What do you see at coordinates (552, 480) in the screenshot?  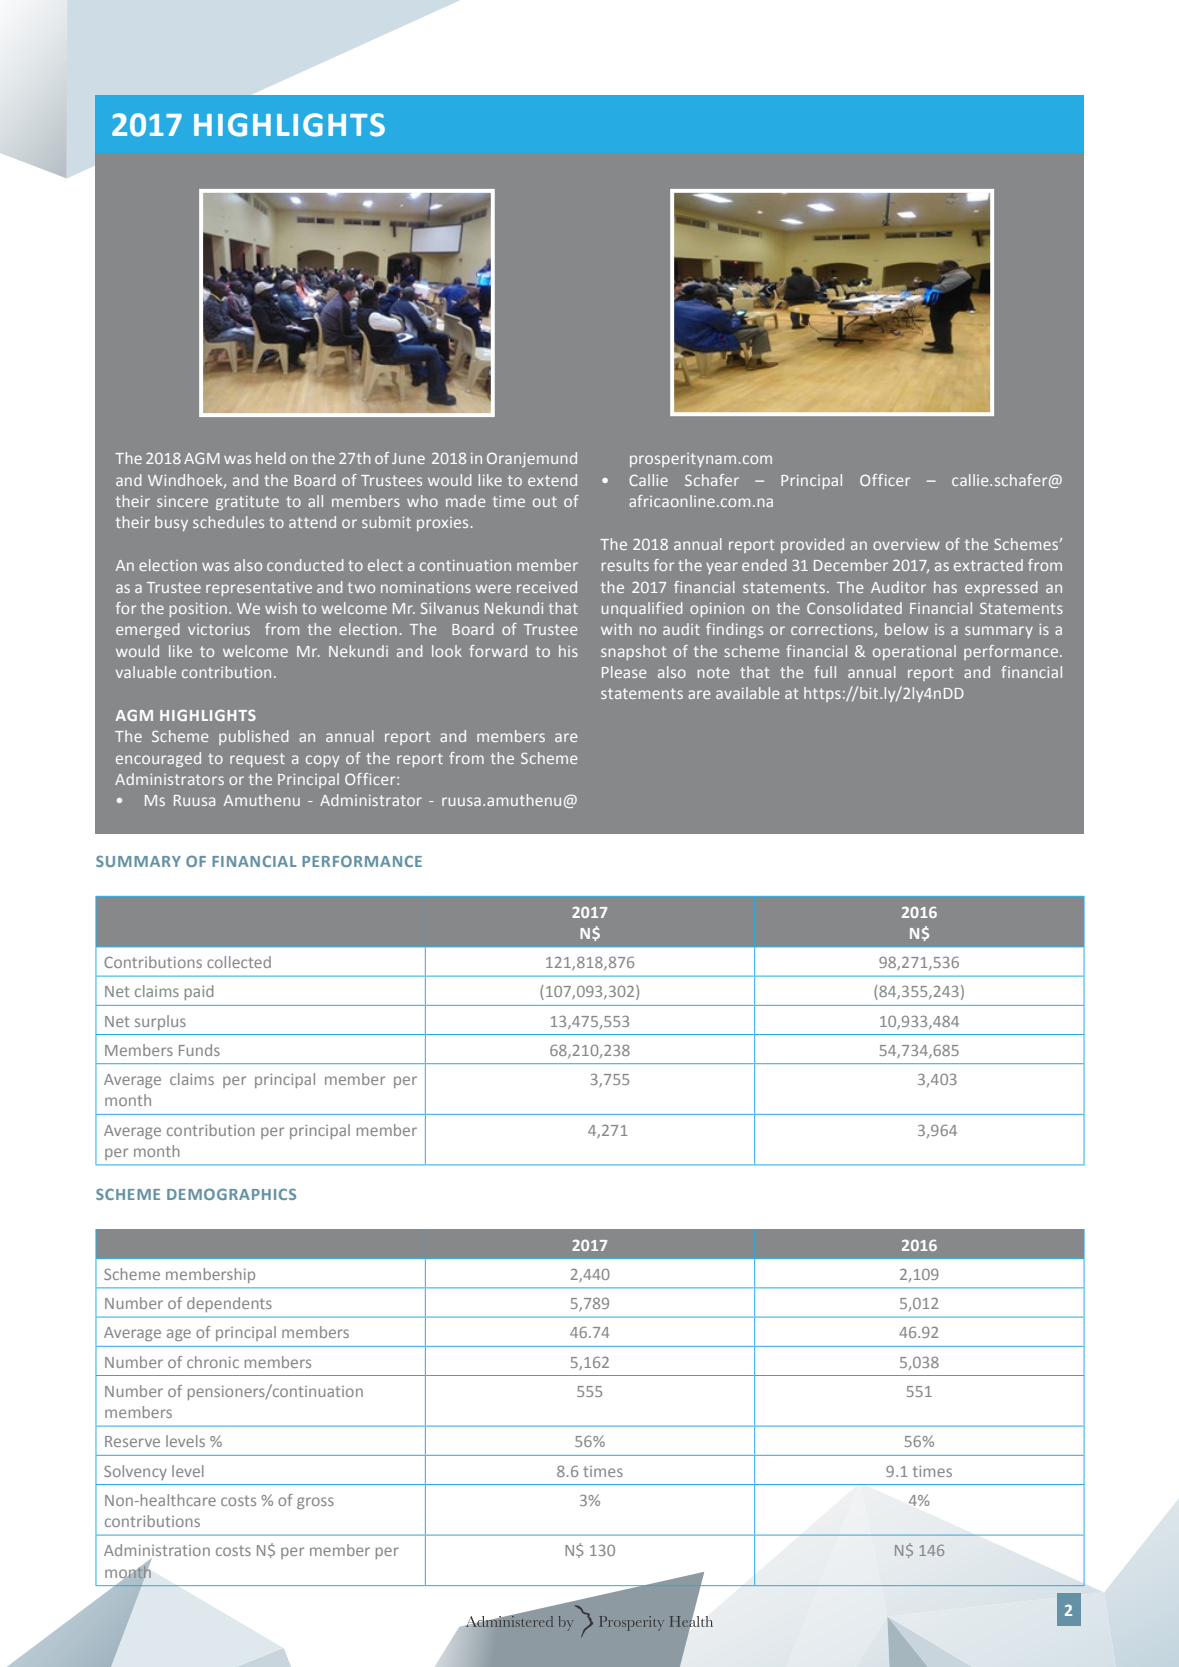 I see `extend` at bounding box center [552, 480].
